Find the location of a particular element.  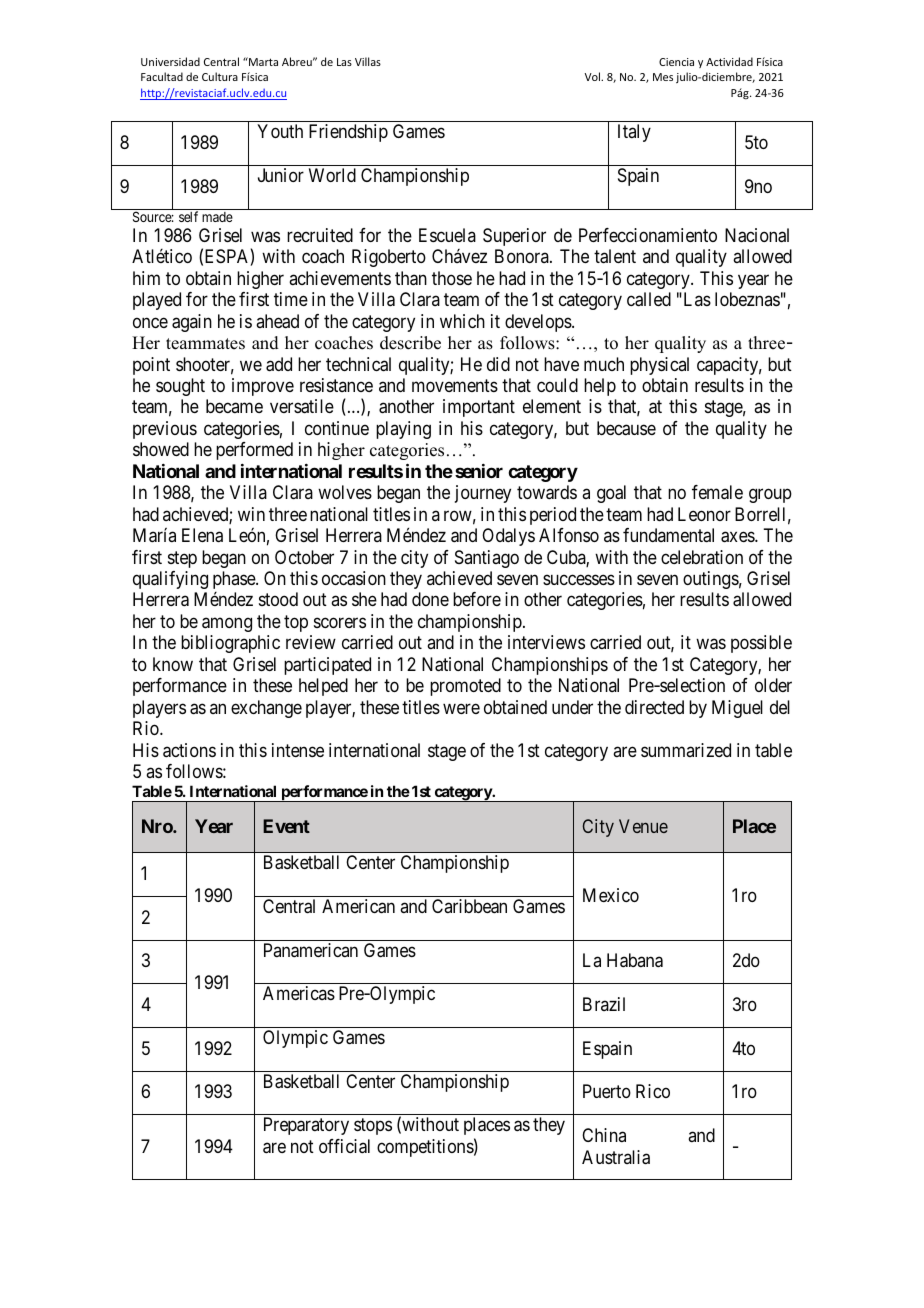

again is located at coordinates (192, 323).
